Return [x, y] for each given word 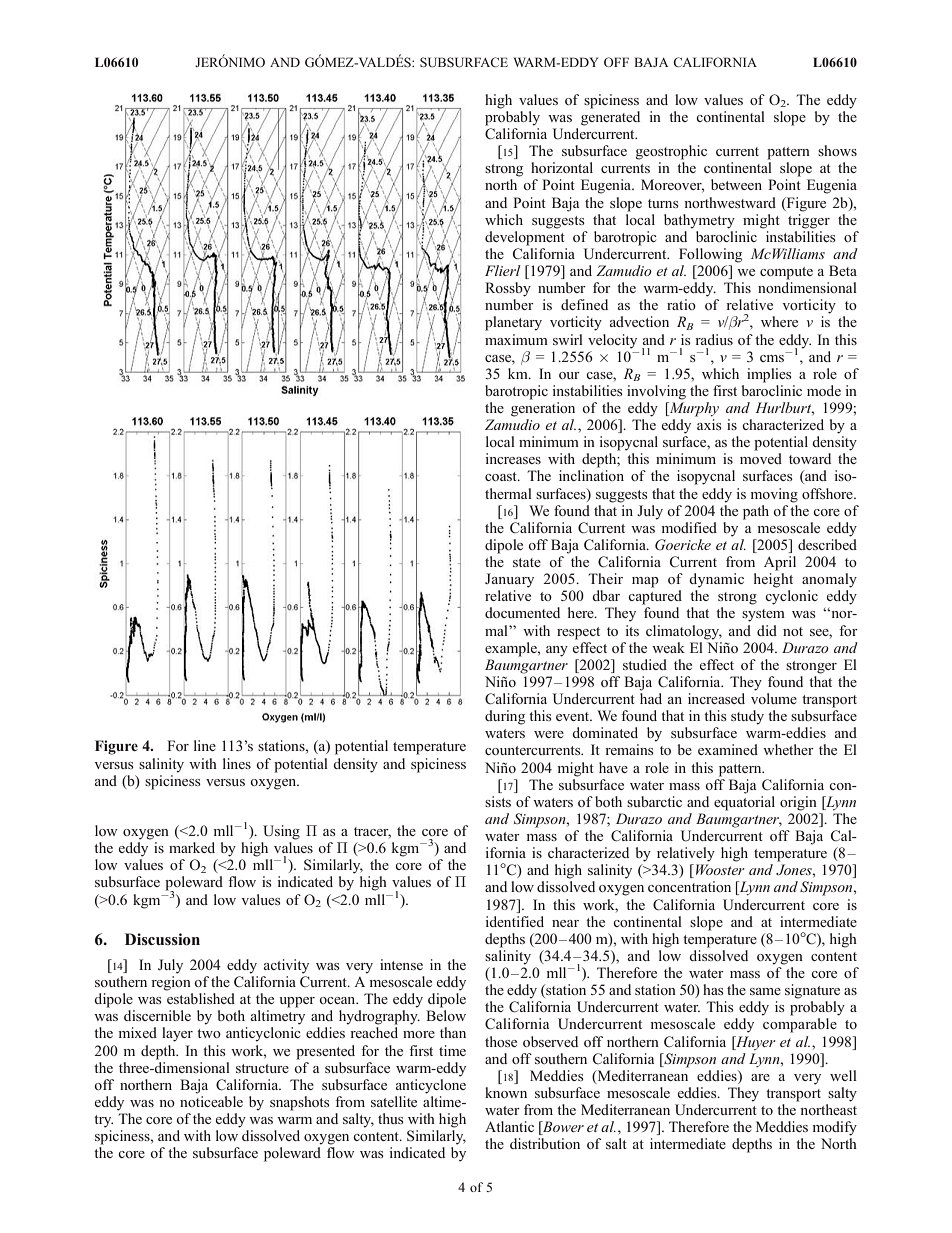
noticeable [211, 1101]
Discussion [162, 939]
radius [714, 339]
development [525, 237]
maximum [516, 339]
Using [281, 832]
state [527, 562]
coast [502, 476]
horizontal [562, 167]
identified [514, 921]
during [505, 717]
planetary [513, 323]
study [747, 717]
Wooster [720, 869]
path [756, 512]
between [736, 184]
